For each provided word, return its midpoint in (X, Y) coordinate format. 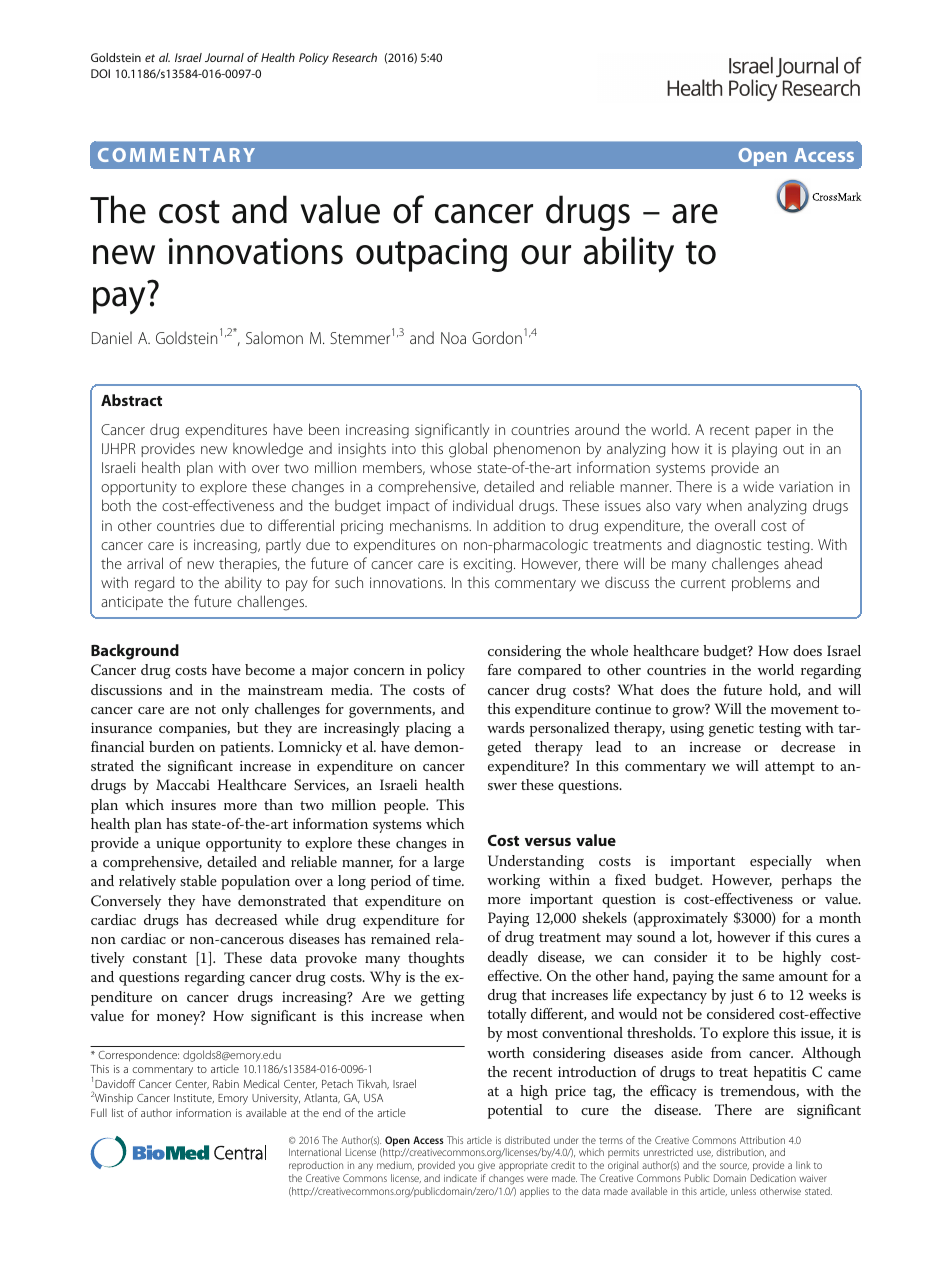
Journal (224, 57)
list (118, 1112)
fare (499, 669)
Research (354, 57)
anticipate (132, 603)
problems (761, 584)
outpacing (431, 255)
